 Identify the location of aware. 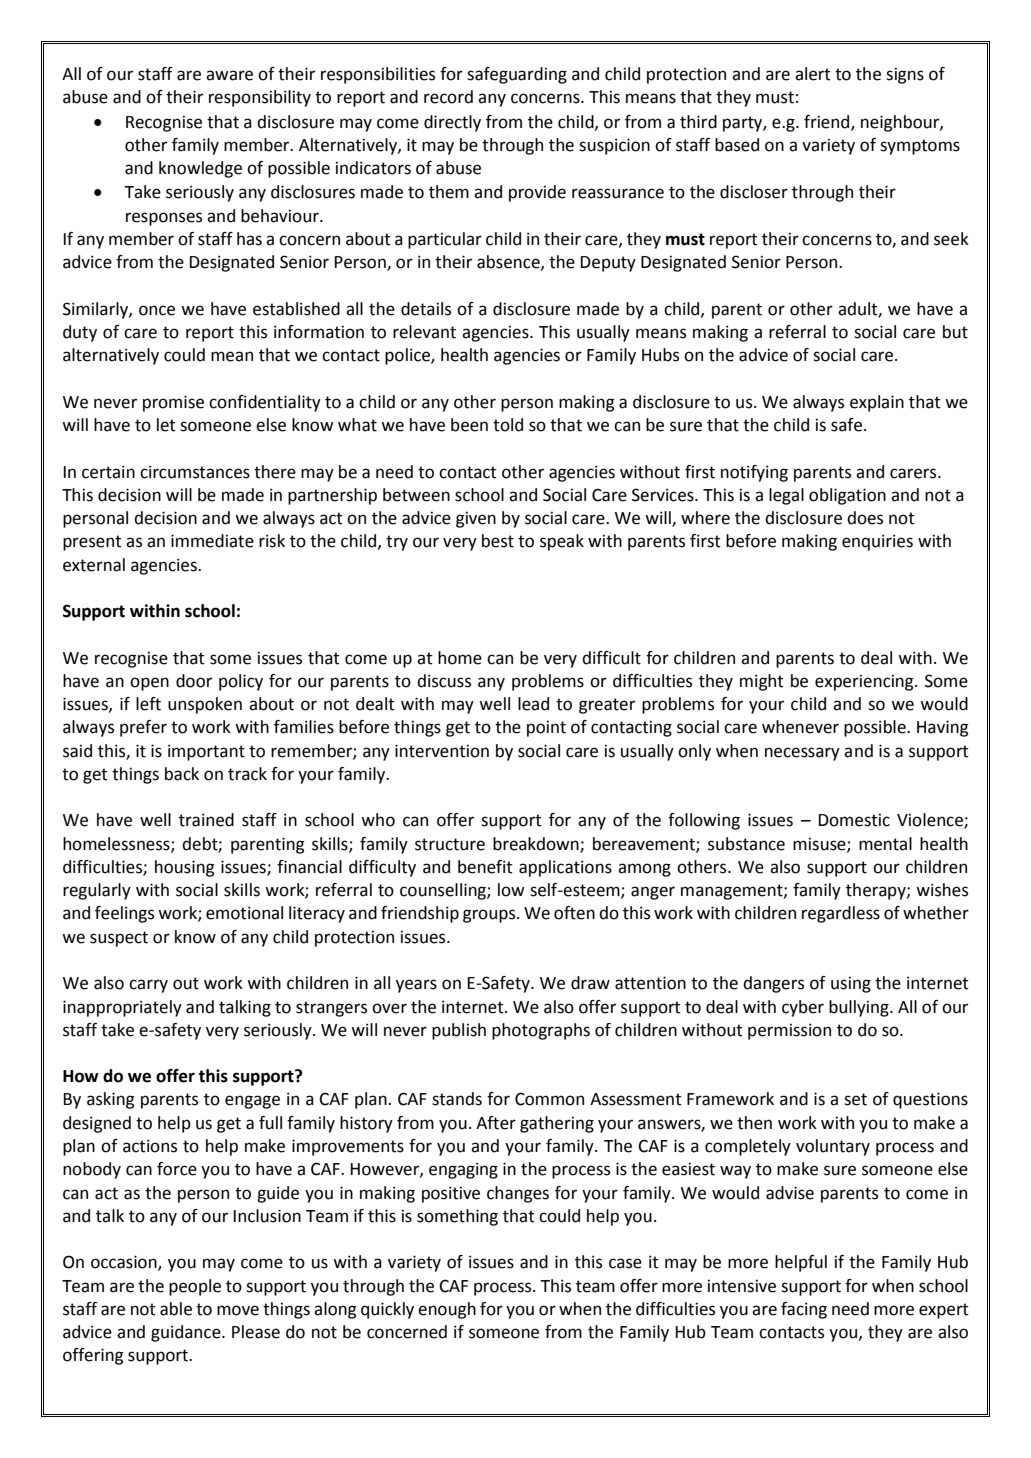
(229, 75).
